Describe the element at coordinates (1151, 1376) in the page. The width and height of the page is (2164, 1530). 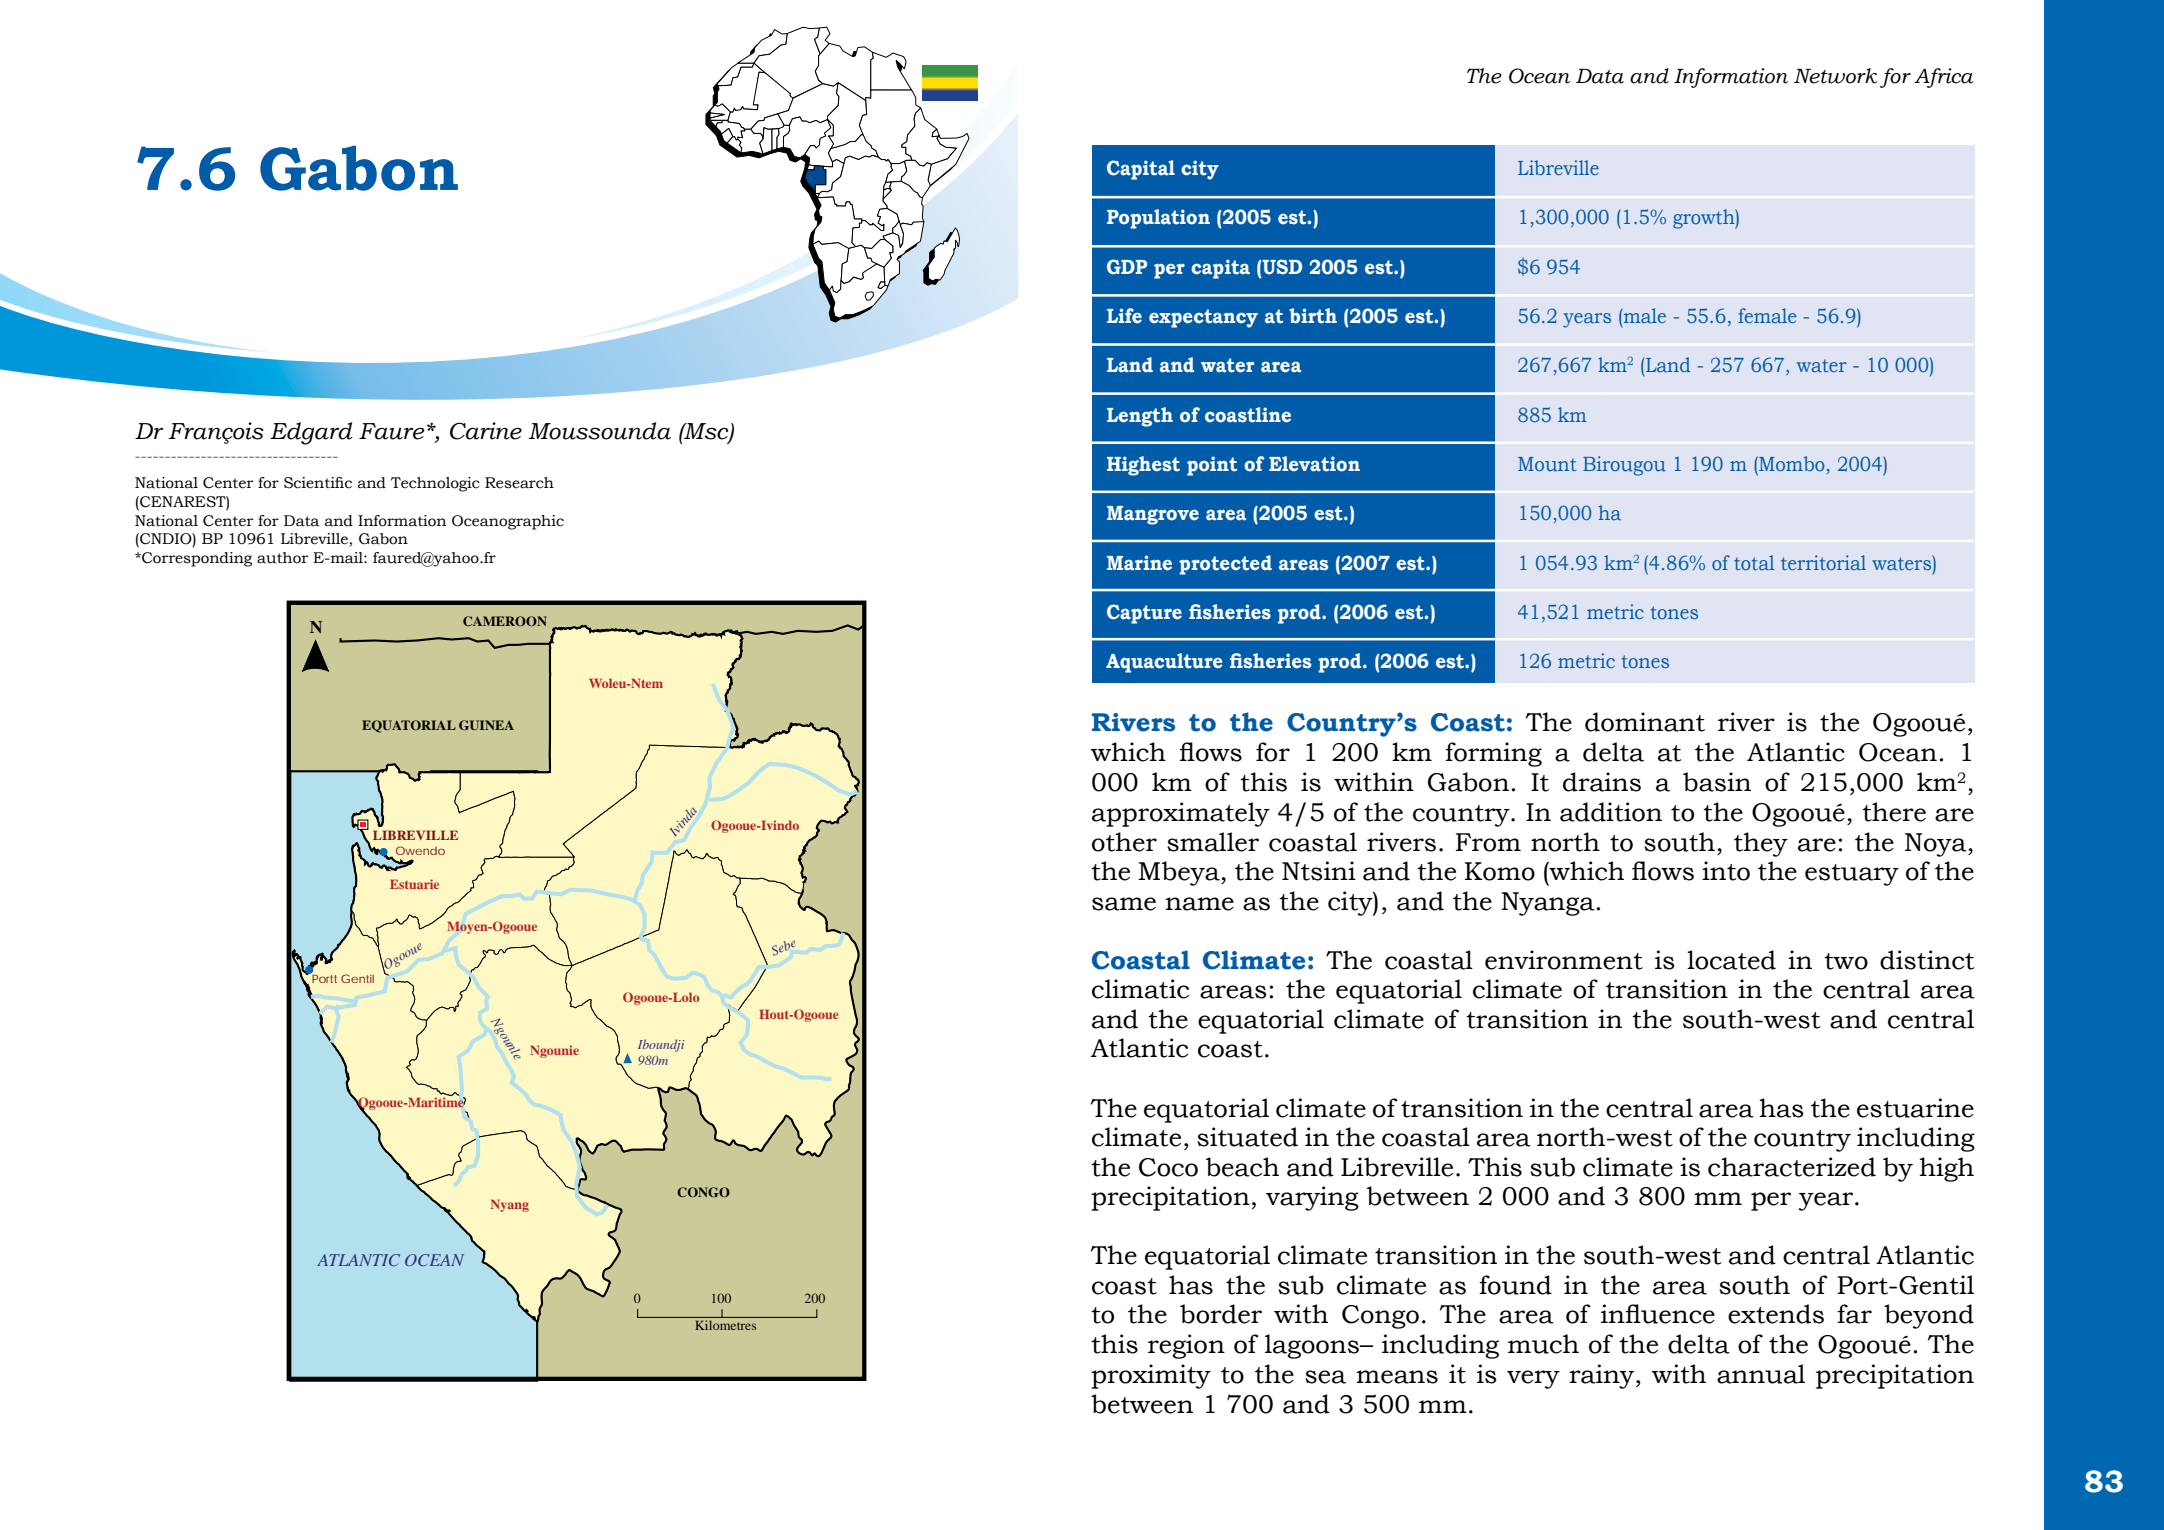
I see `proximity` at that location.
